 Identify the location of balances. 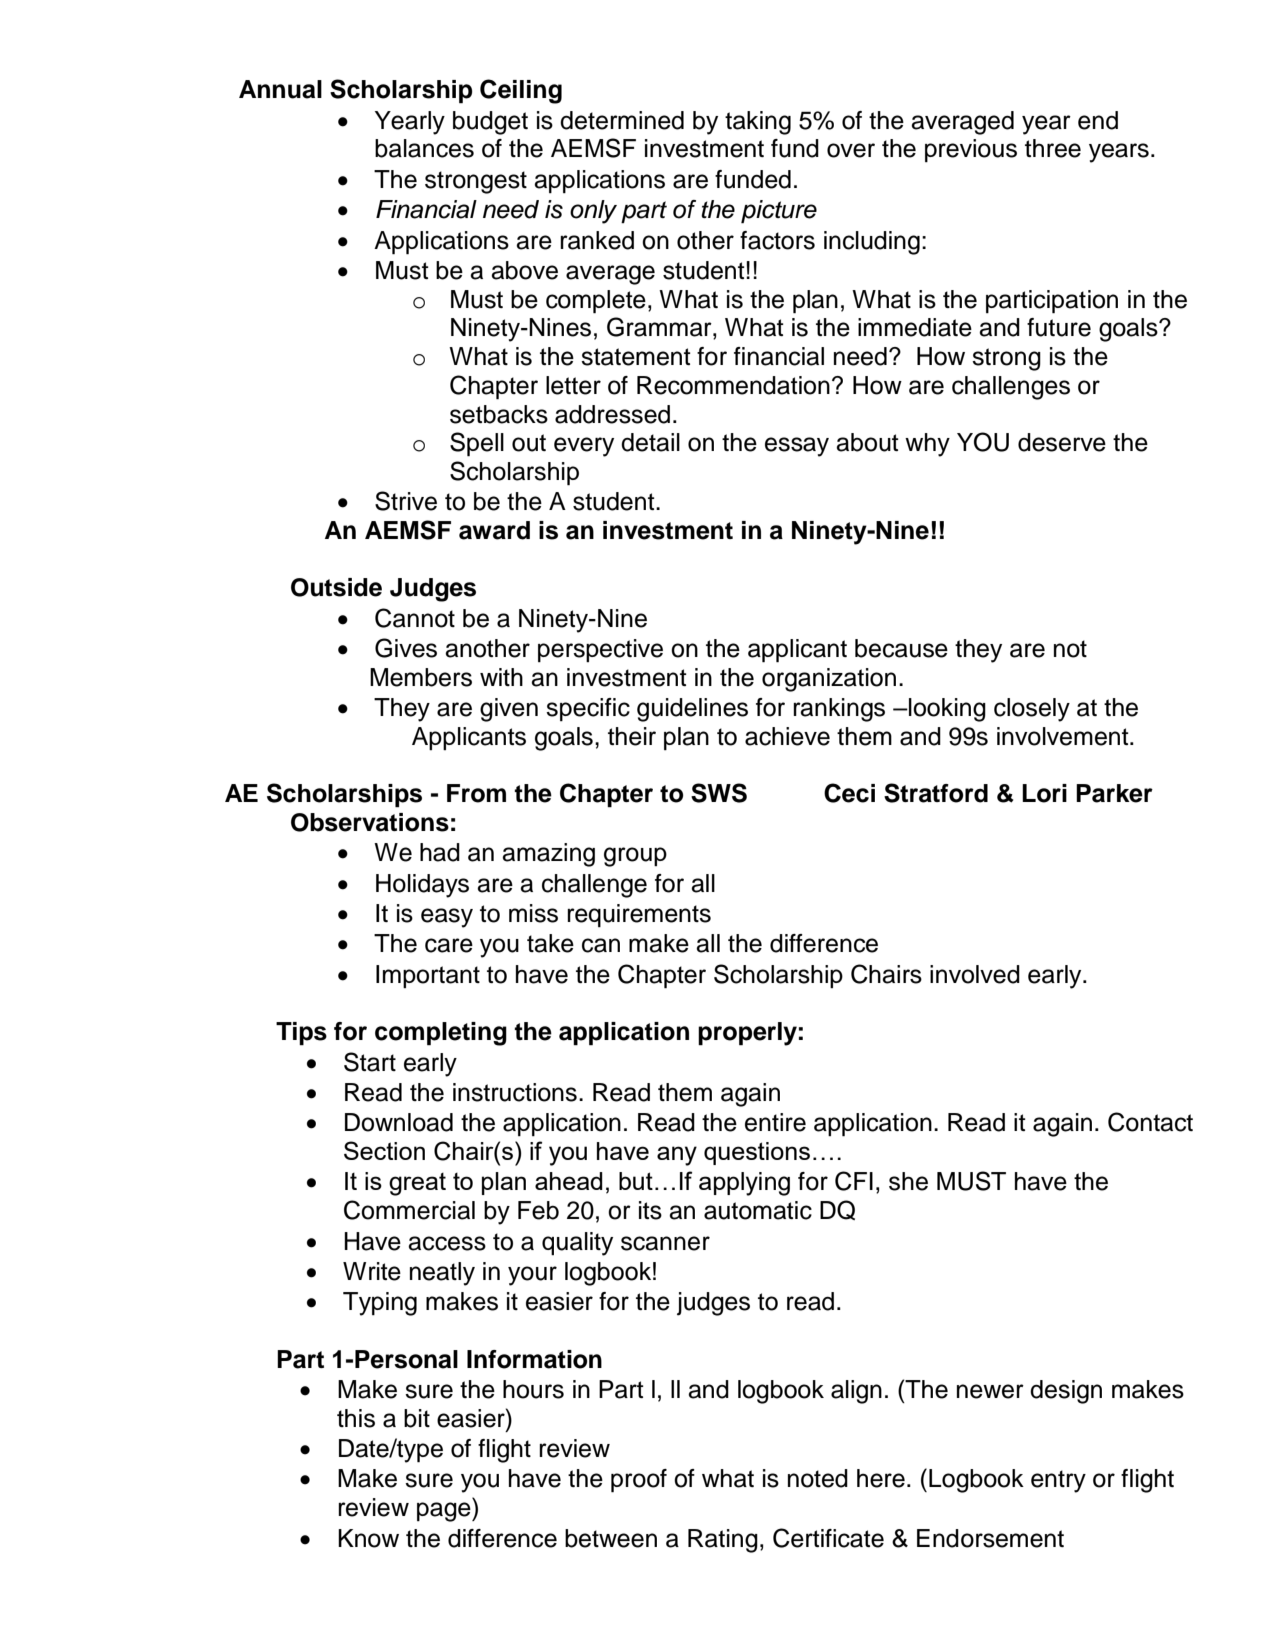
(424, 148).
